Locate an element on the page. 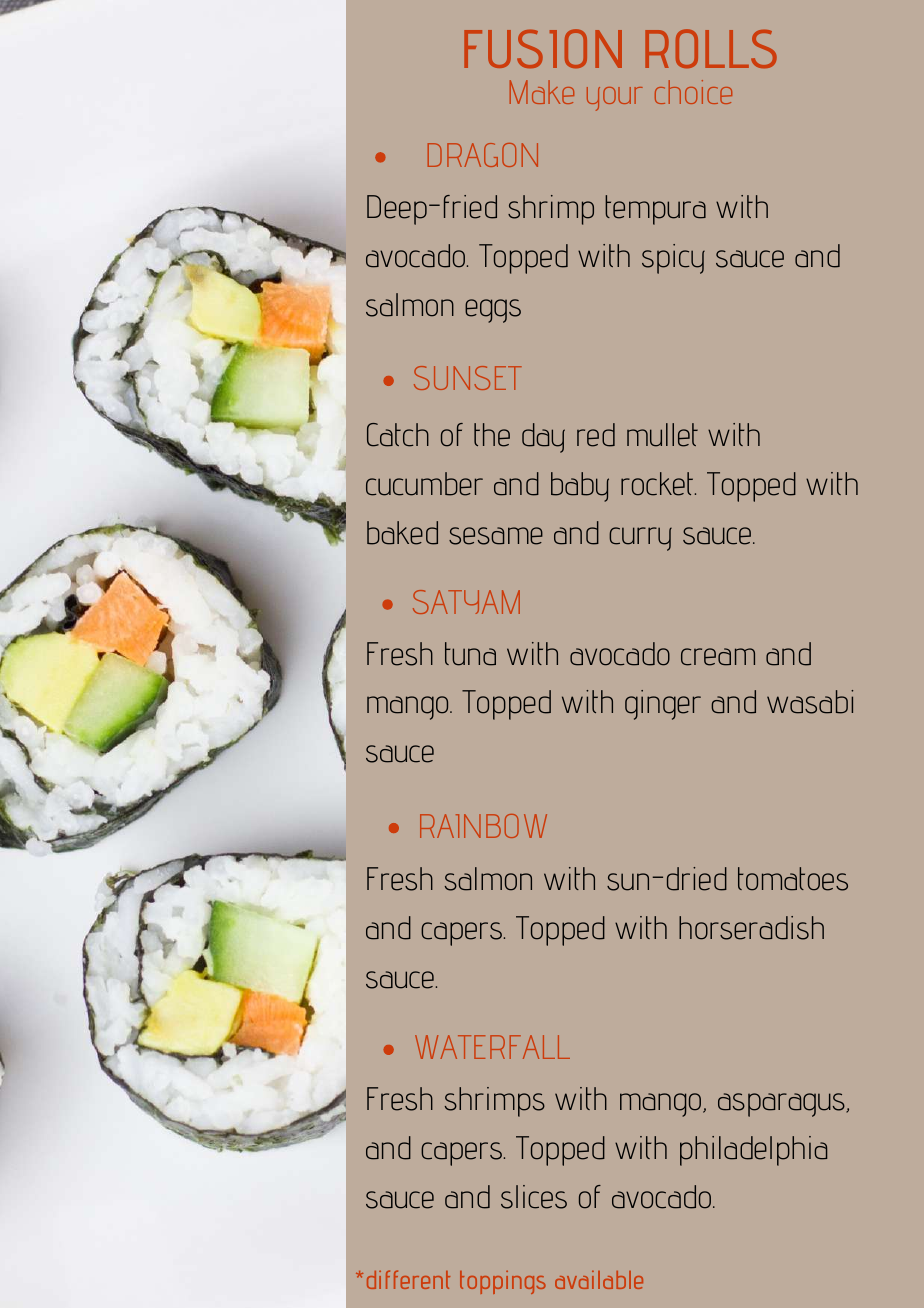 The image size is (924, 1308). philadelphia is located at coordinates (753, 1151).
